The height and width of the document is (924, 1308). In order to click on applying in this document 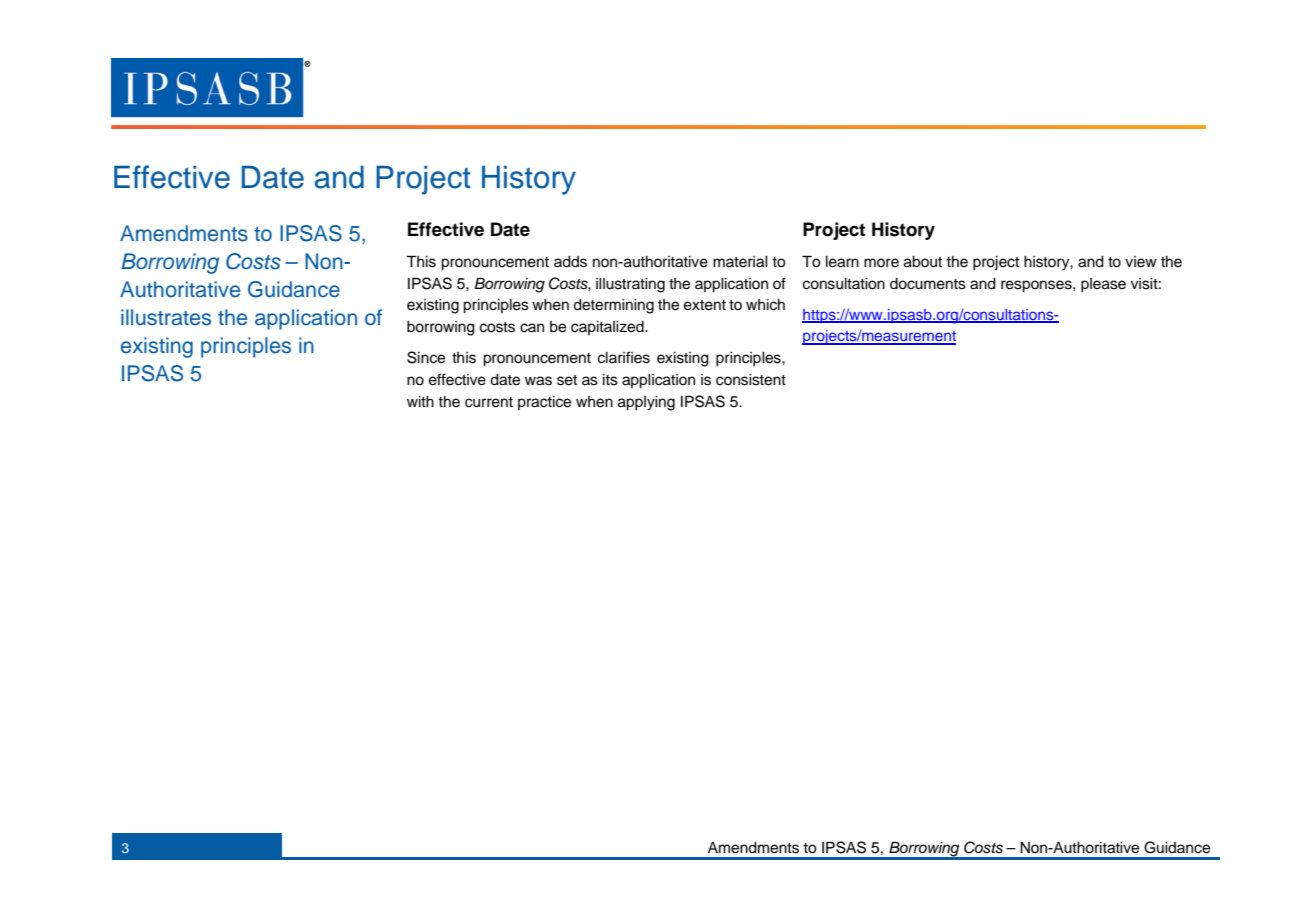, I will do `click(646, 403)`.
